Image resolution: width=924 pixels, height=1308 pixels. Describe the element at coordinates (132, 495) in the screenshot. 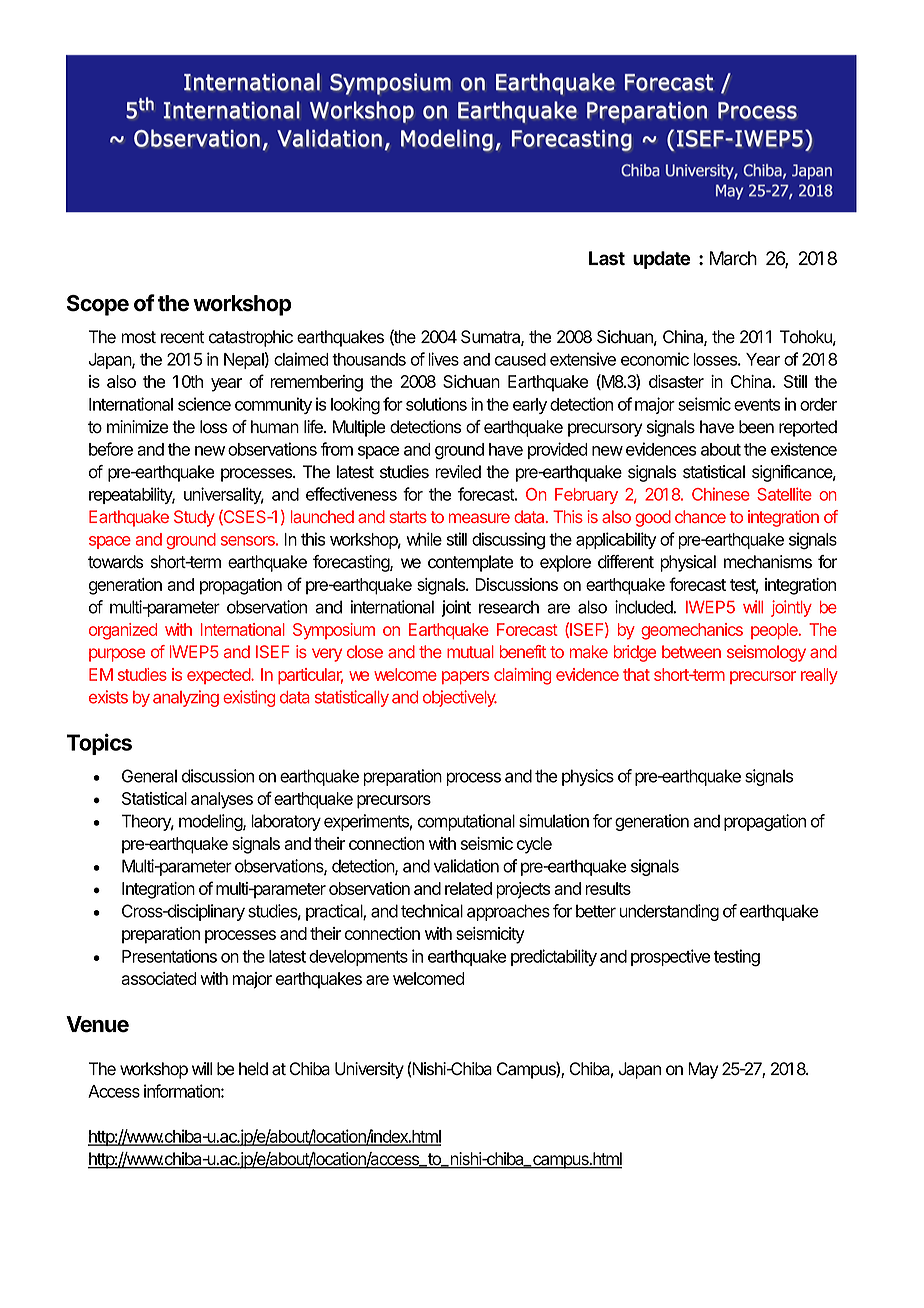

I see `repeatability` at that location.
